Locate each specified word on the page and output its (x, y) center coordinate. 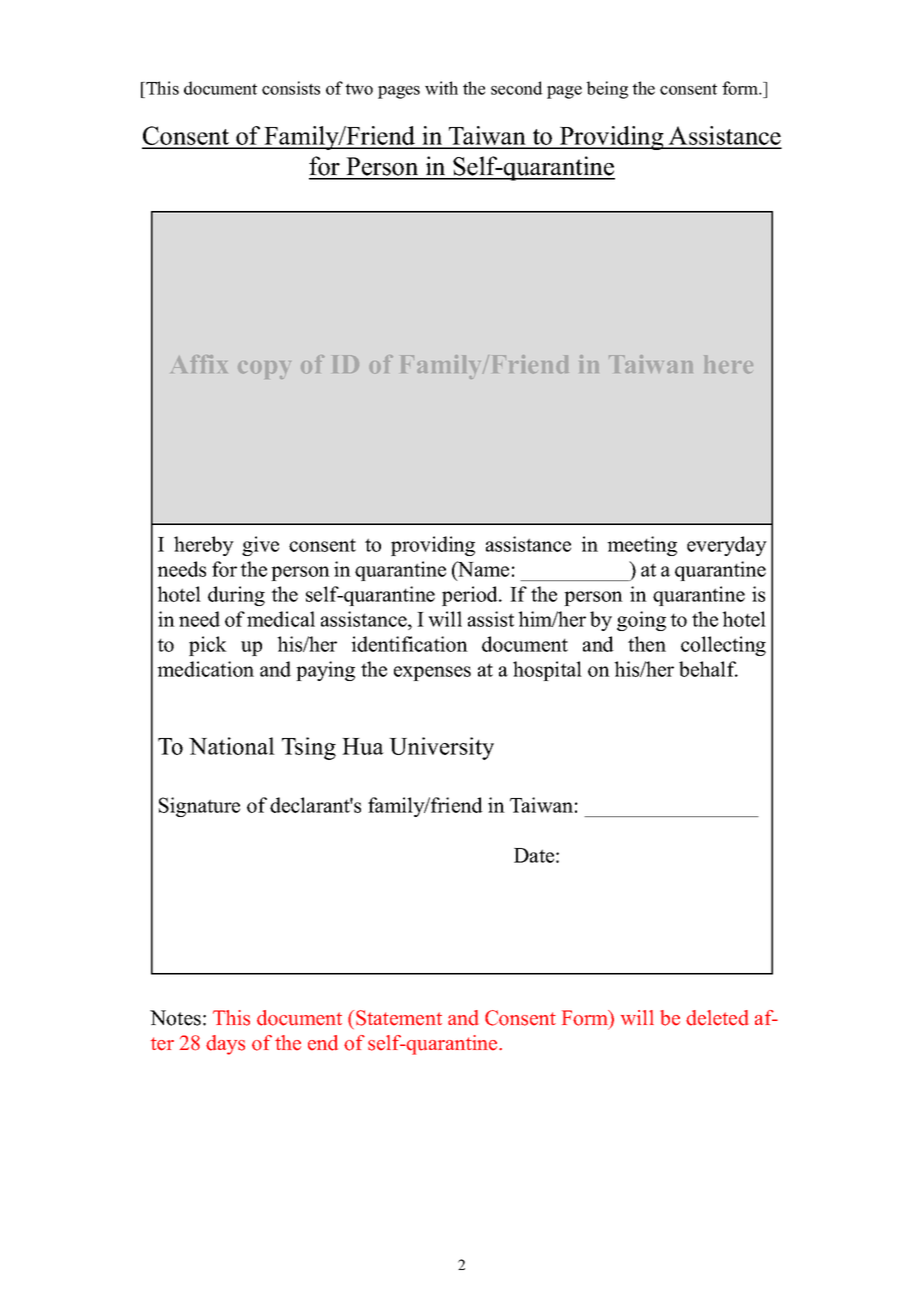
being (607, 90)
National (232, 746)
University (441, 748)
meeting (642, 546)
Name (482, 570)
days (225, 1045)
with (441, 88)
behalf (708, 669)
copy (264, 370)
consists (291, 88)
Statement (399, 1018)
